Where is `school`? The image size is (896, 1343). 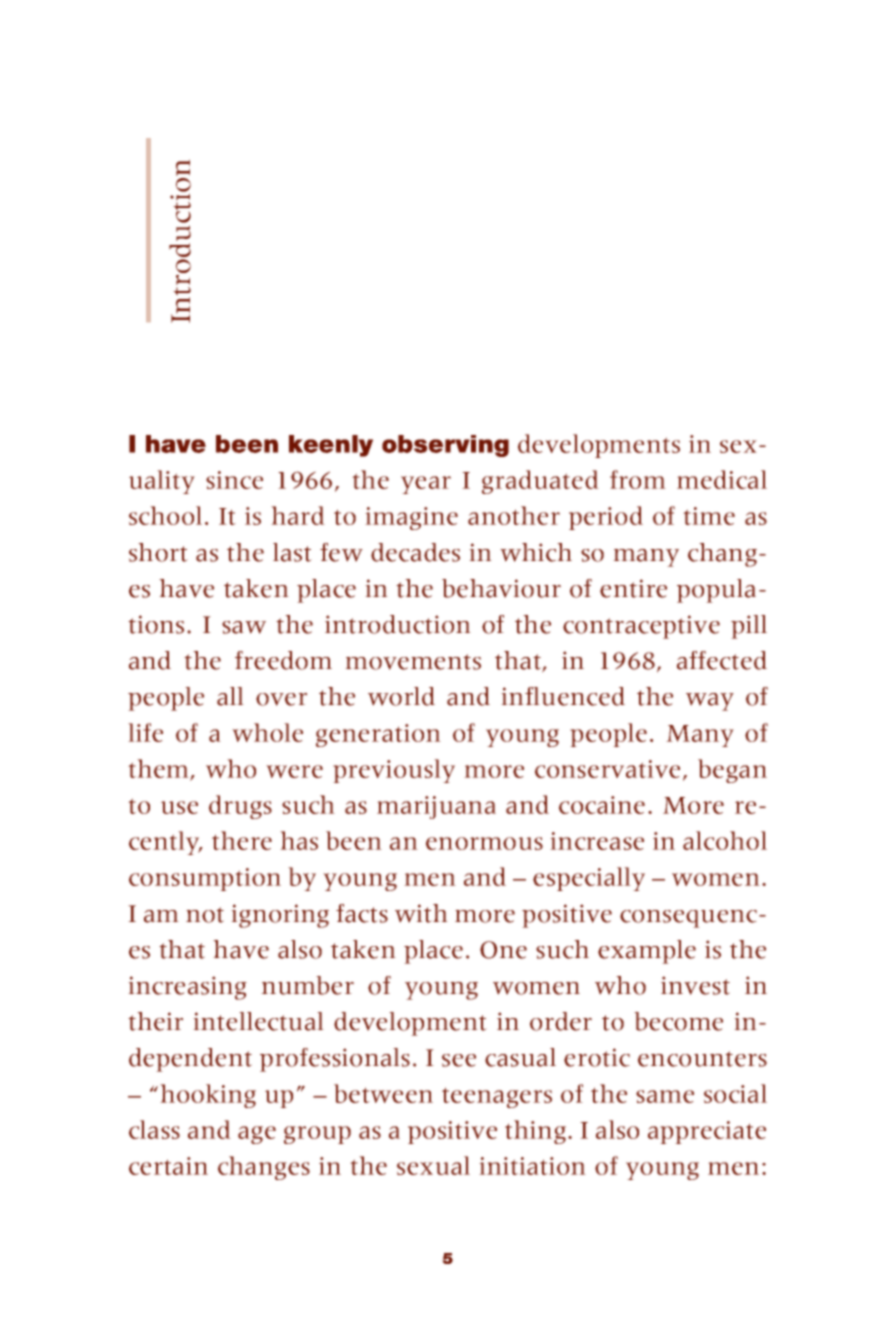 school is located at coordinates (165, 515).
